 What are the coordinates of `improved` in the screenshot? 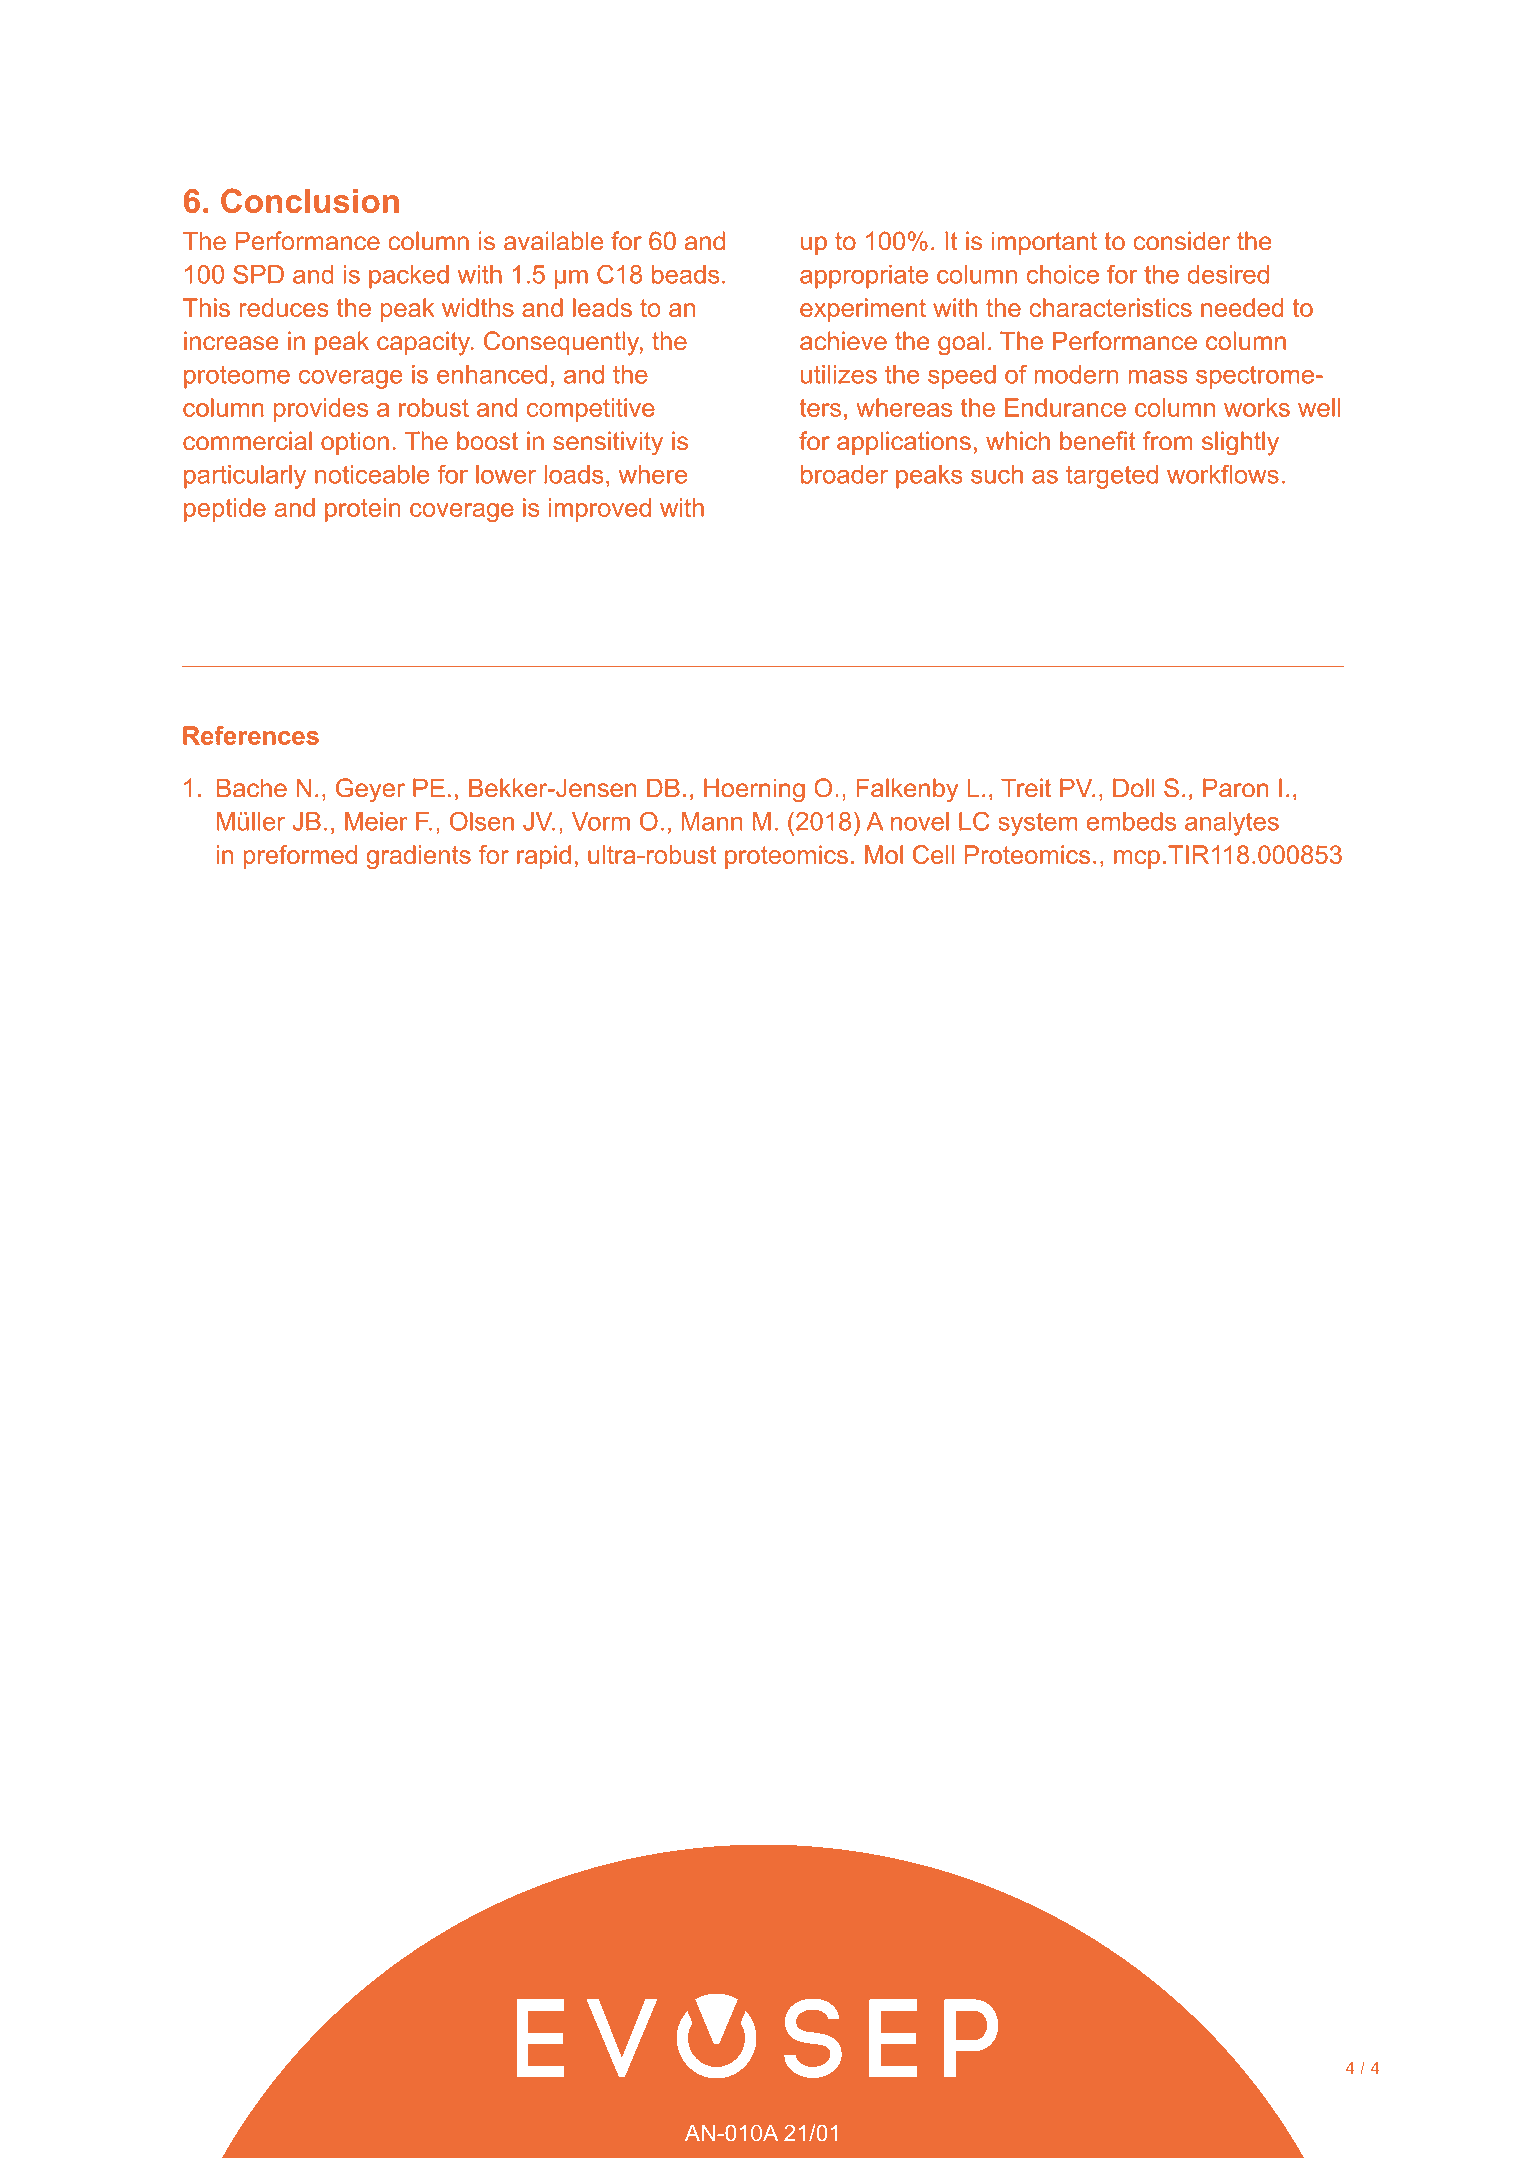 It's located at (600, 510).
